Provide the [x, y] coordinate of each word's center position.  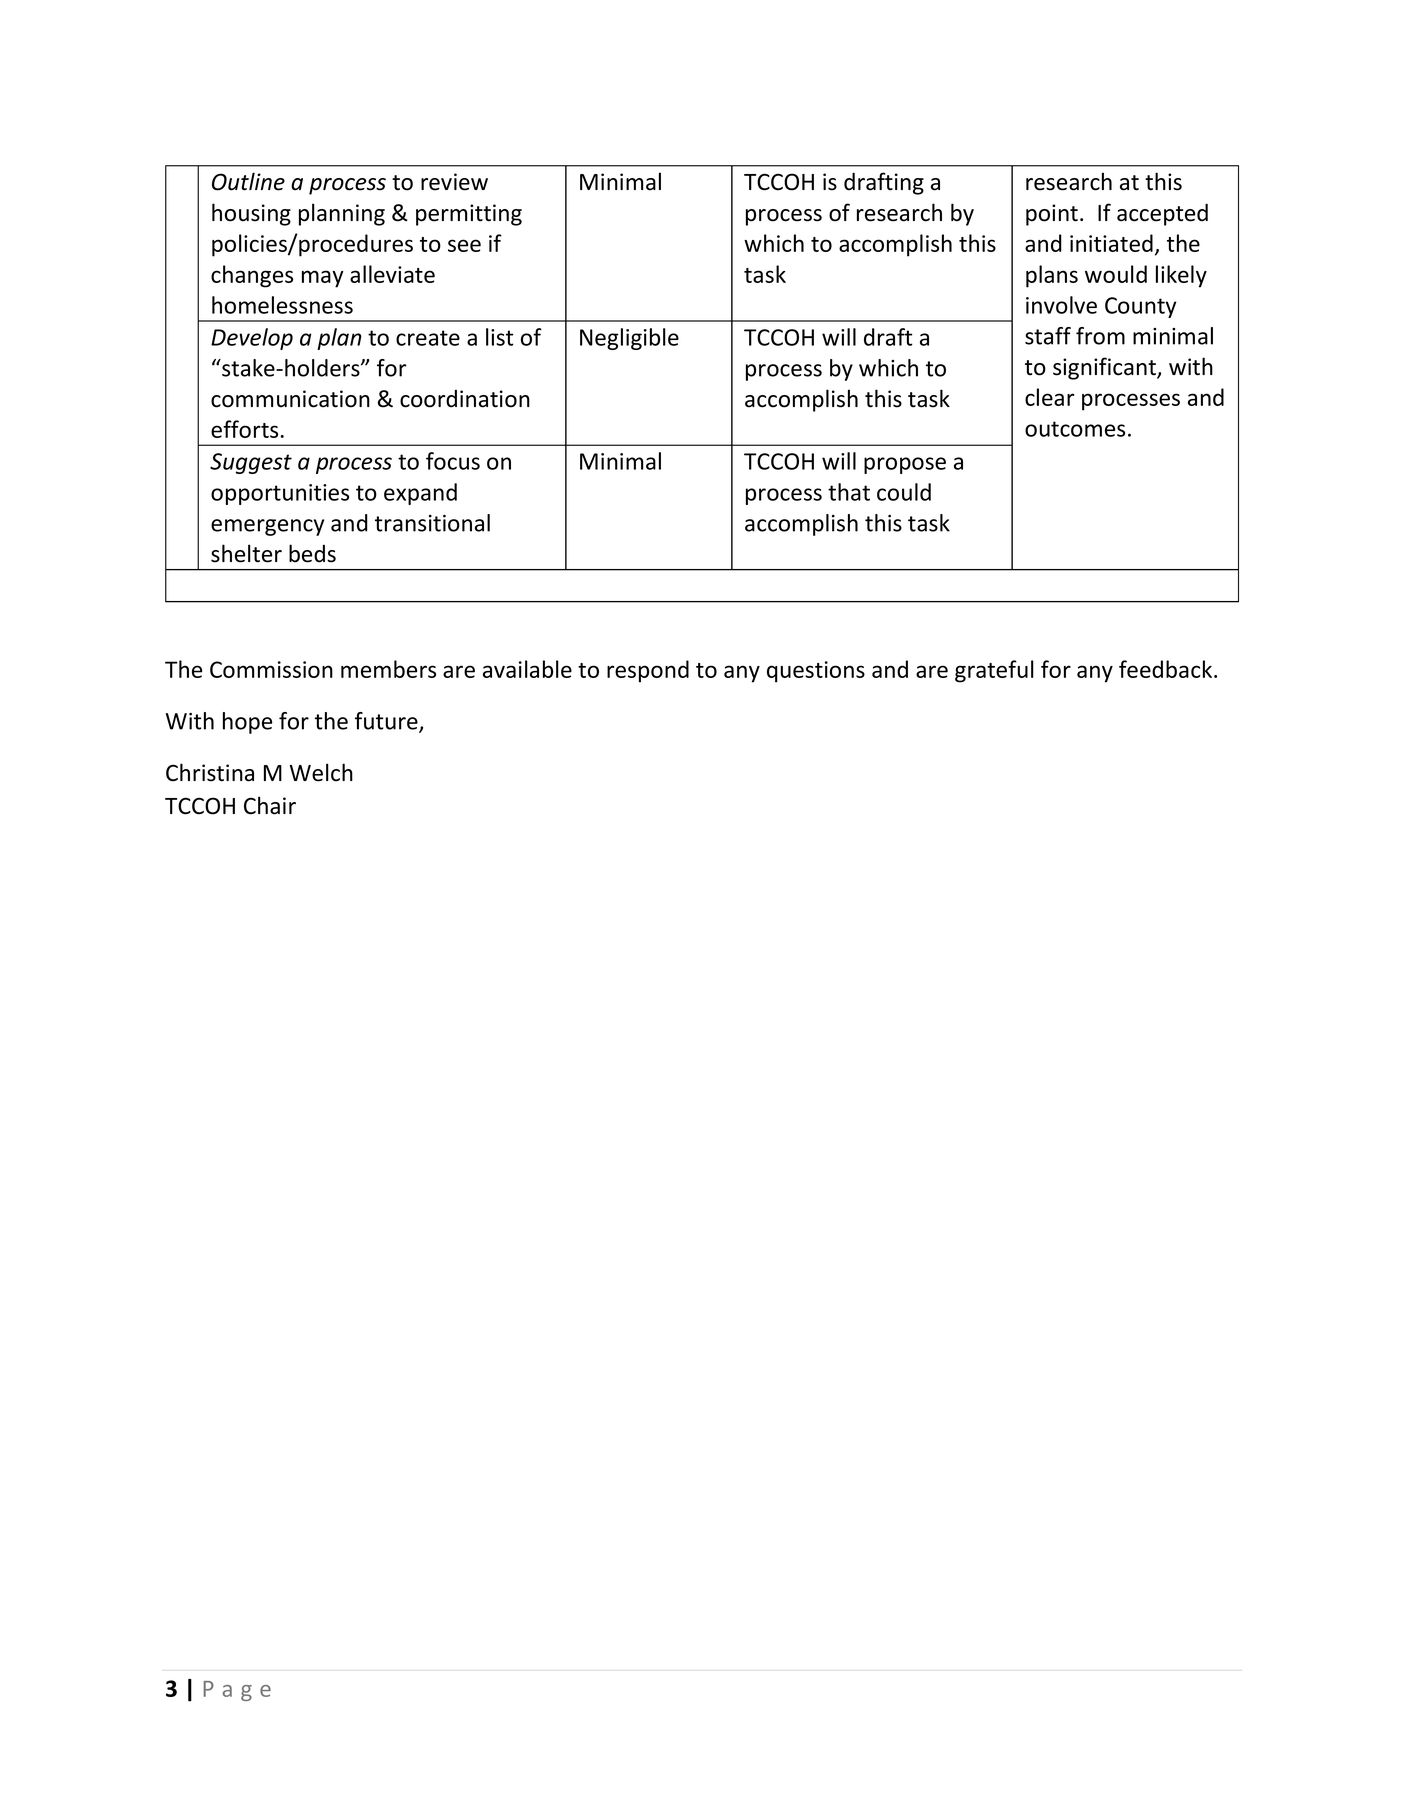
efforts [244, 429]
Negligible [629, 339]
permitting [469, 215]
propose [905, 465]
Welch [321, 772]
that [849, 492]
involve [1061, 305]
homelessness [282, 305]
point [1052, 215]
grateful [994, 671]
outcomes [1075, 429]
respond [648, 671]
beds [312, 553]
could [904, 492]
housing [251, 214]
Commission [271, 669]
